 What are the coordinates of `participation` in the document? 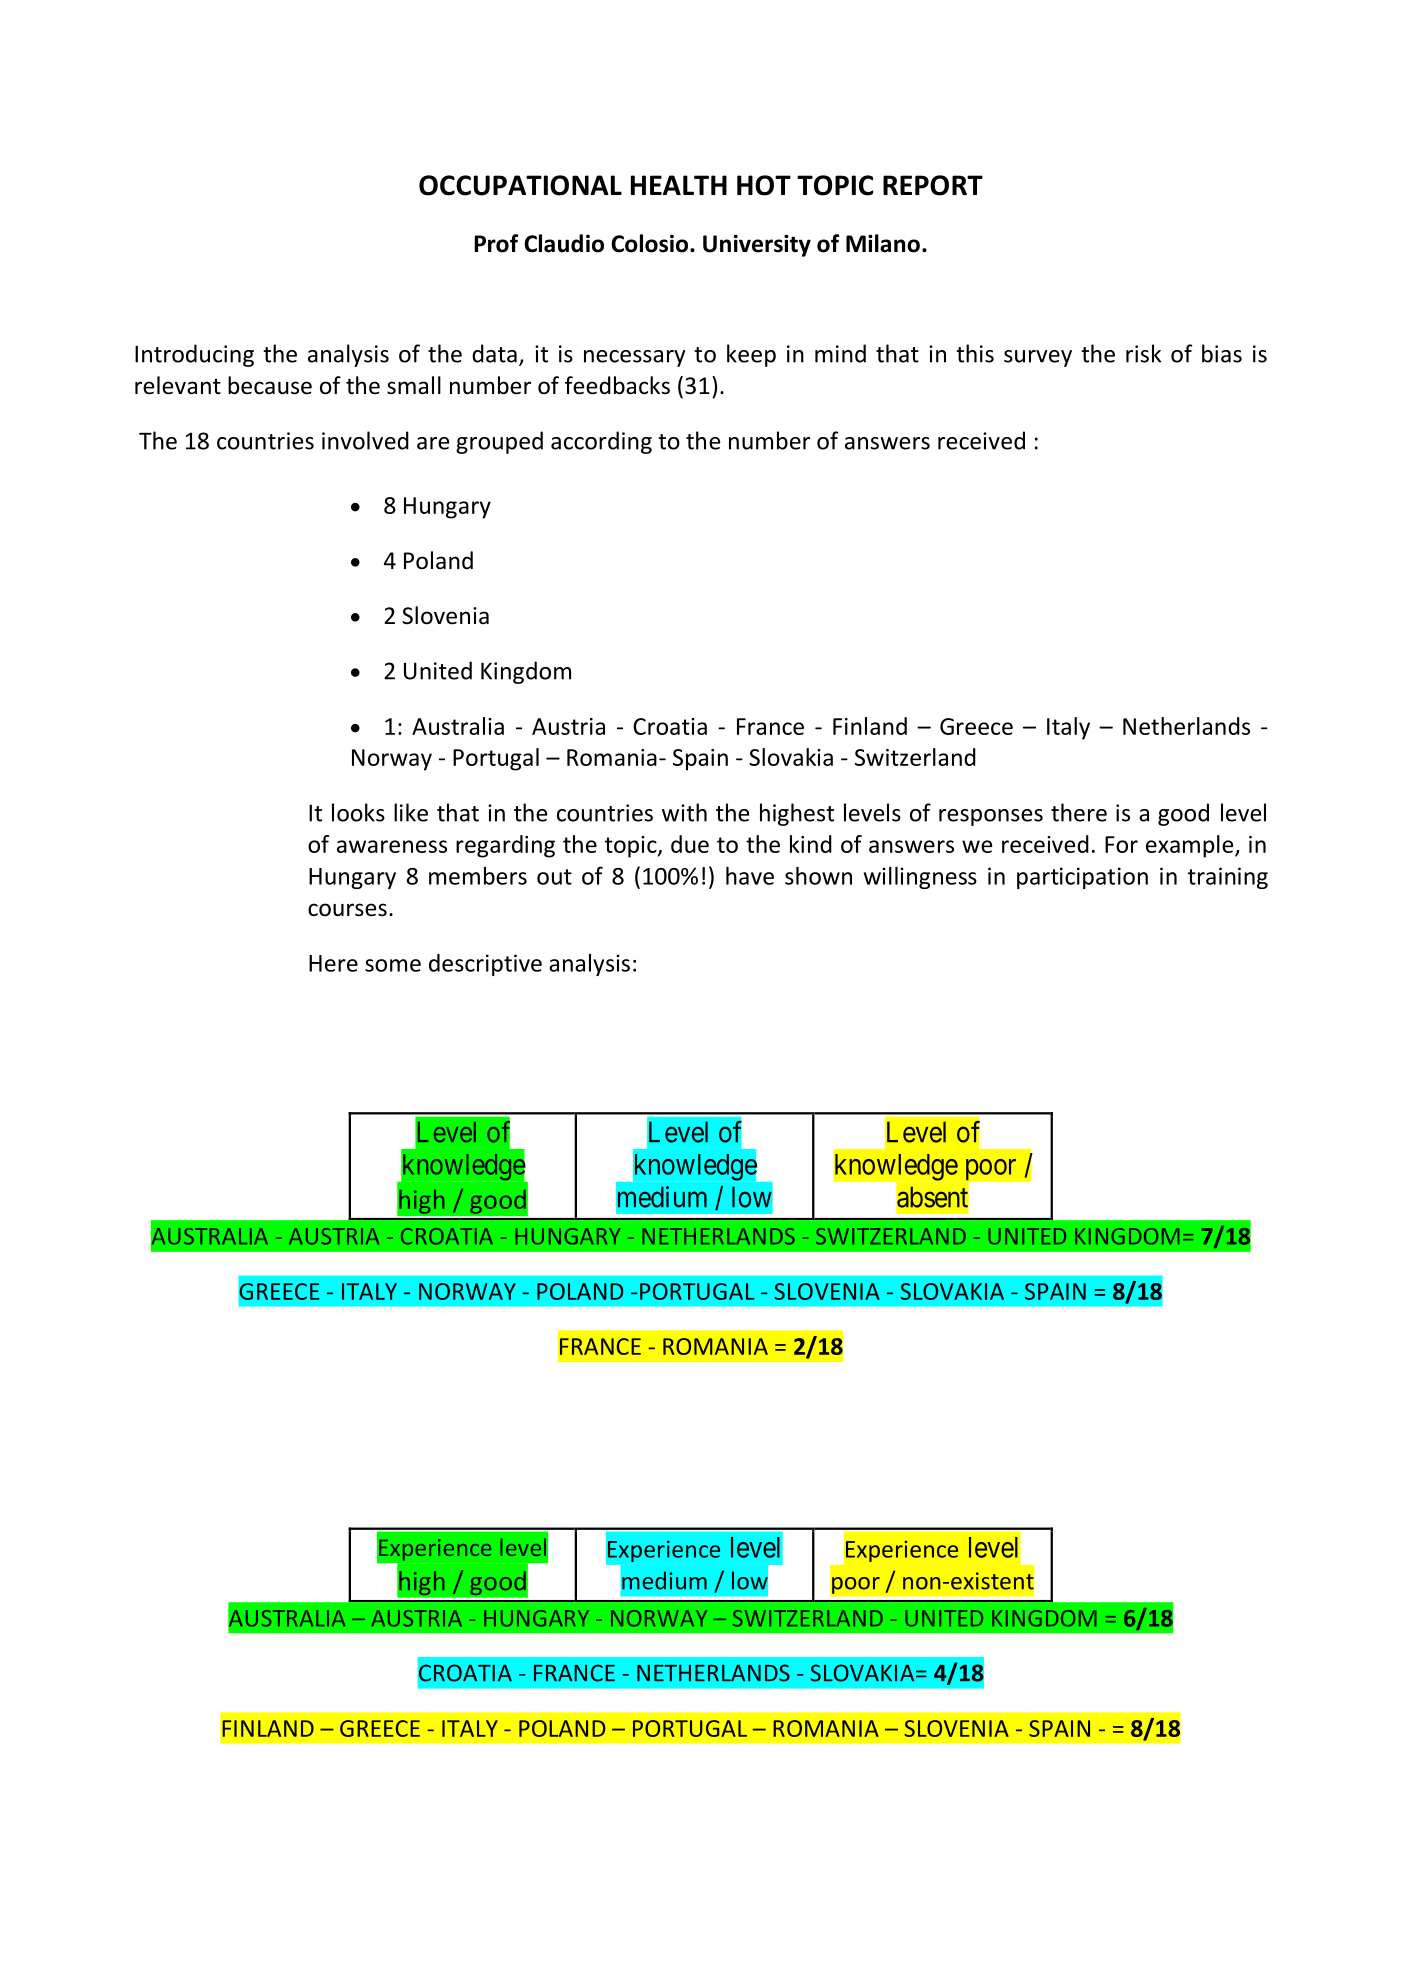 It's located at (1082, 878).
